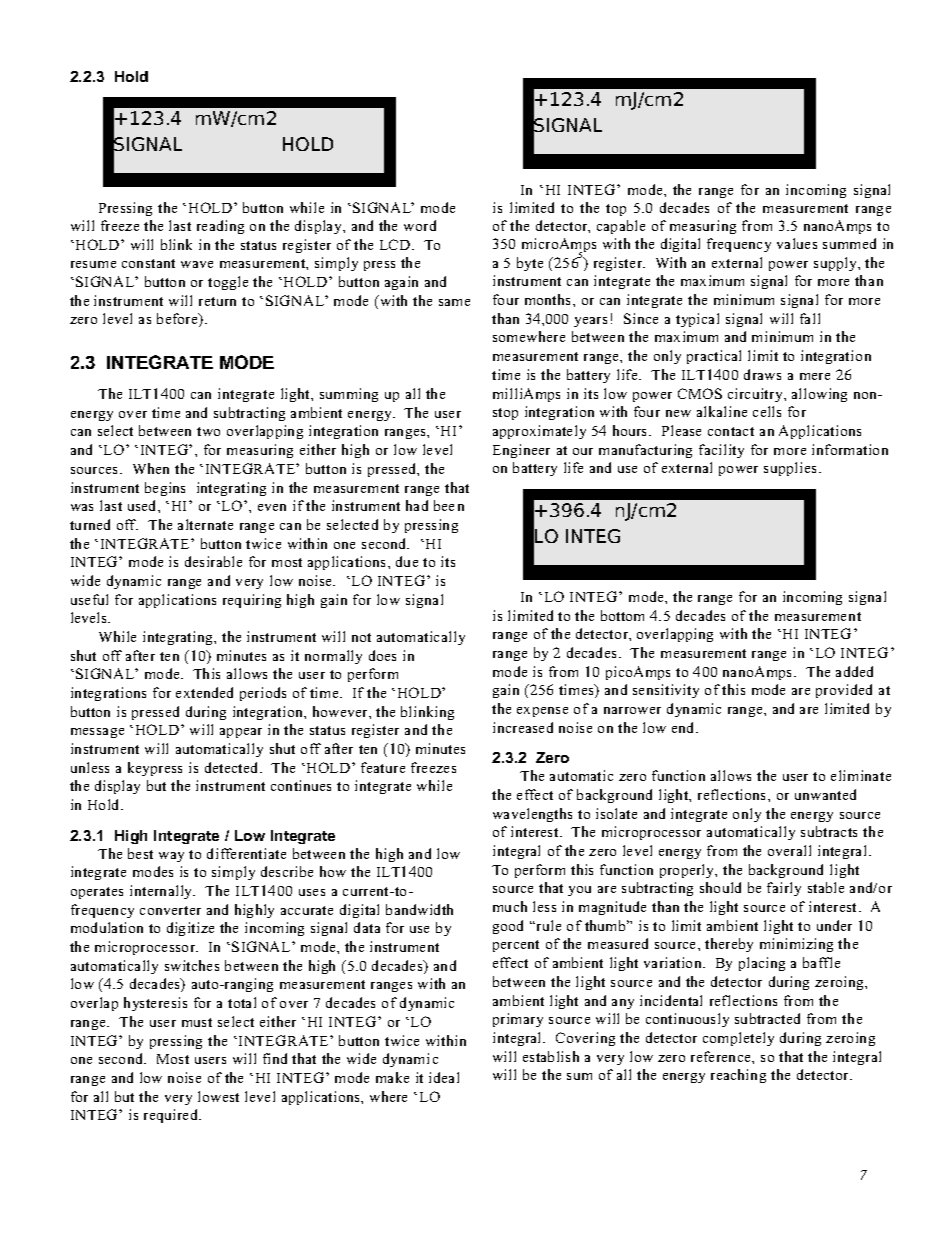  I want to click on lowest, so click(218, 1096).
